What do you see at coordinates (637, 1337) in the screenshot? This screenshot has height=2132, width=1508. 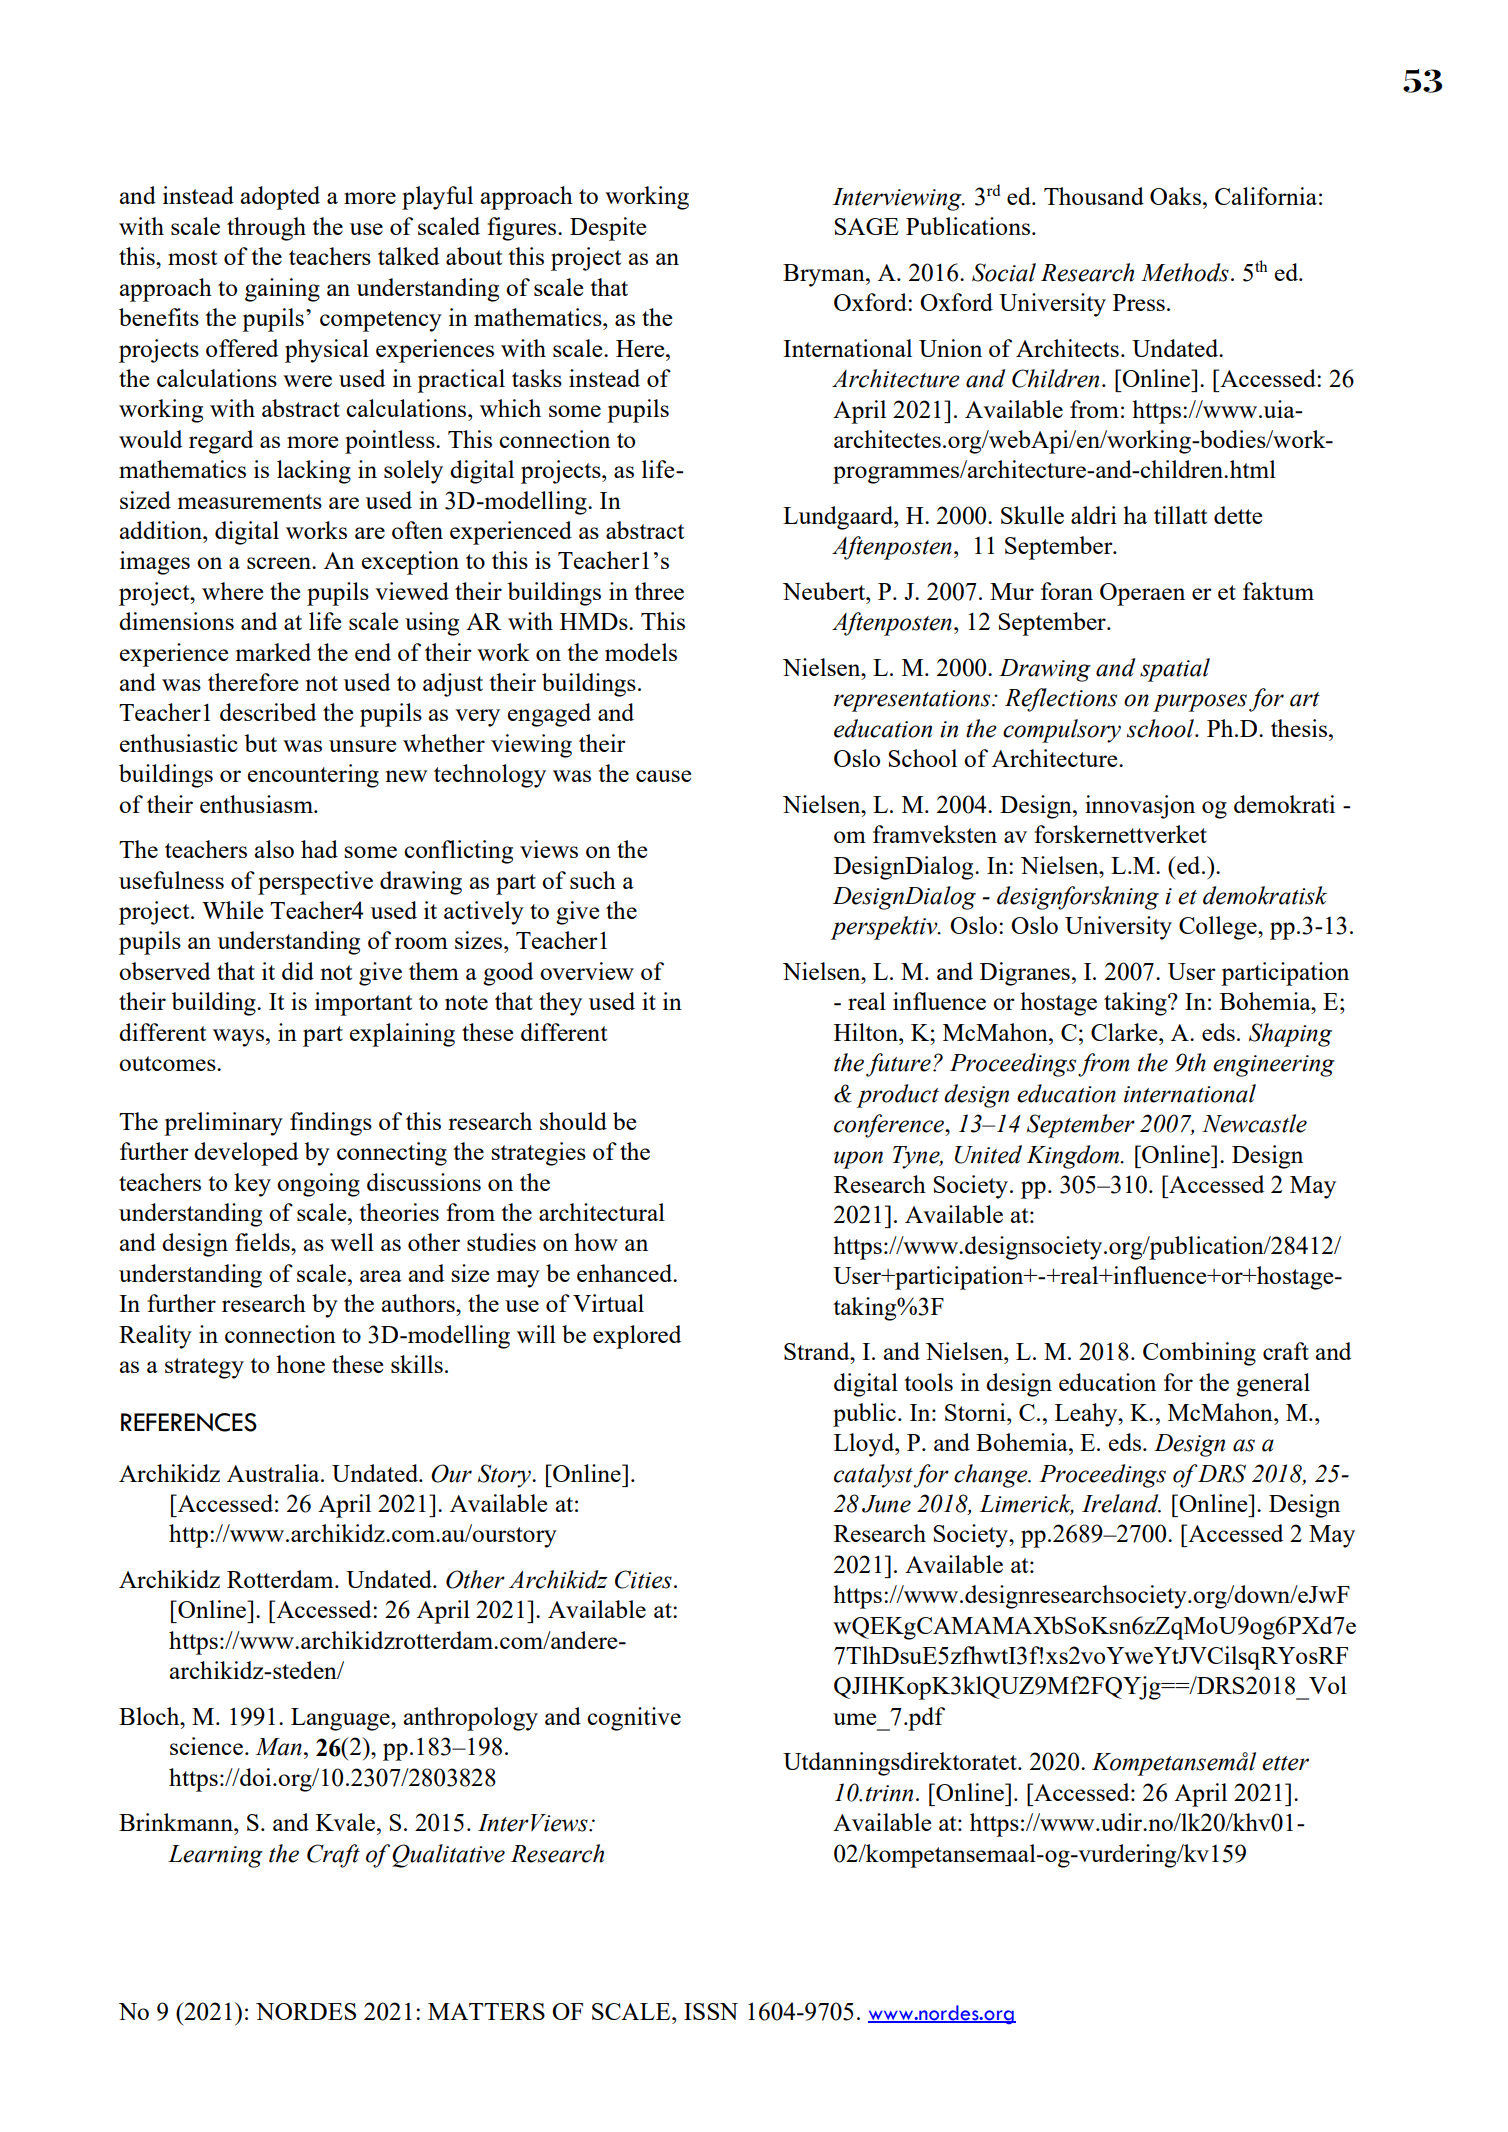 I see `explored` at bounding box center [637, 1337].
